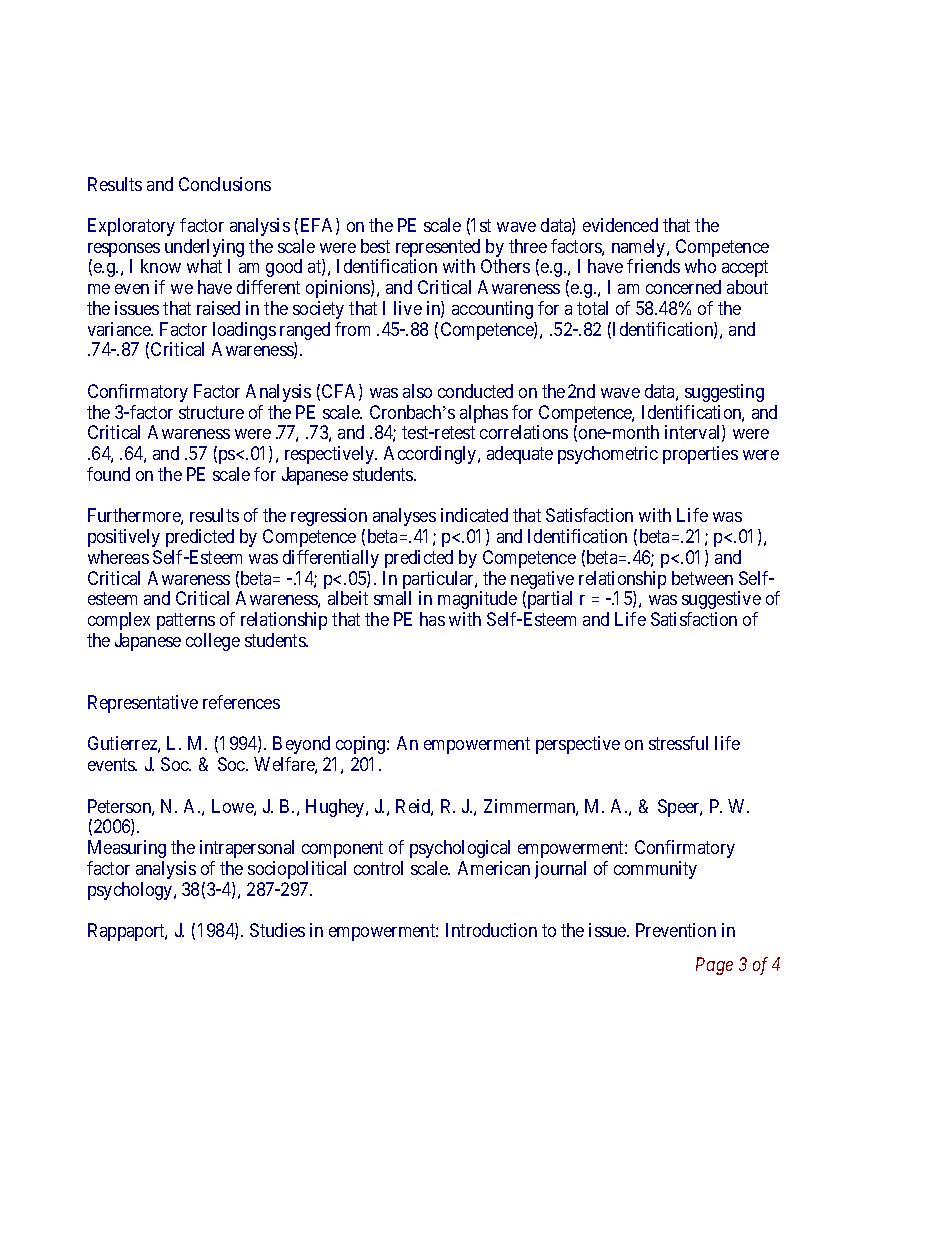 This screenshot has height=1233, width=952. What do you see at coordinates (438, 249) in the screenshot?
I see `represented` at bounding box center [438, 249].
